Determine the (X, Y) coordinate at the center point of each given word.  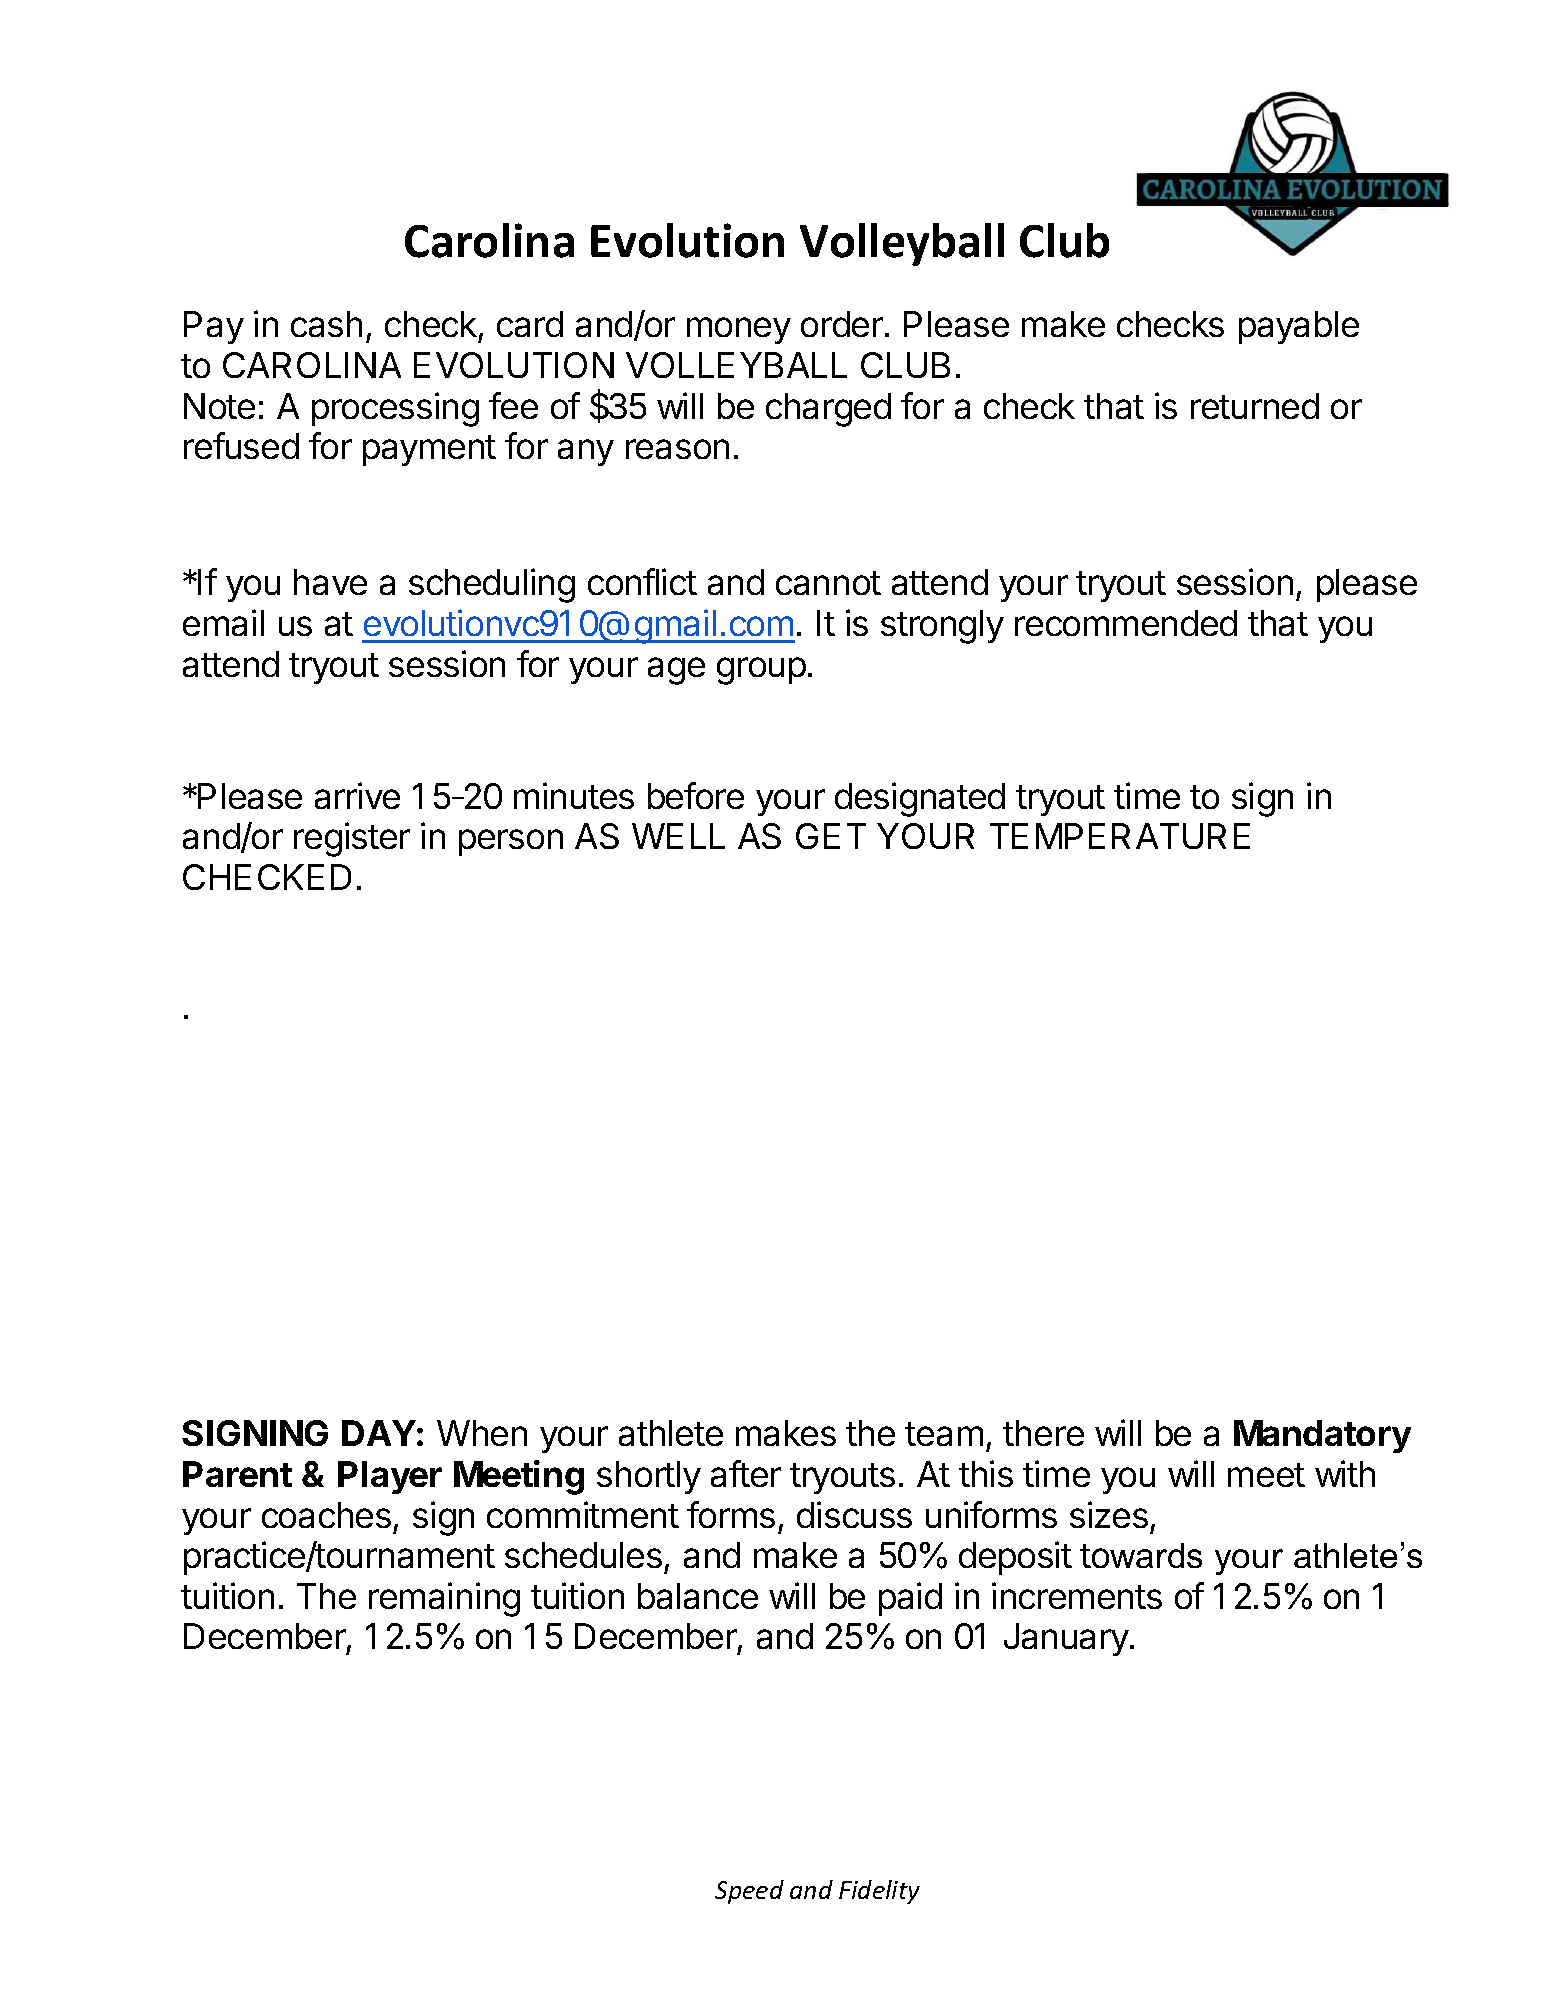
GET (831, 836)
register (352, 839)
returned (1255, 406)
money (739, 330)
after (746, 1473)
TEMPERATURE (1120, 836)
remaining (444, 1599)
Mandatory (1322, 1436)
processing (395, 409)
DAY (379, 1433)
